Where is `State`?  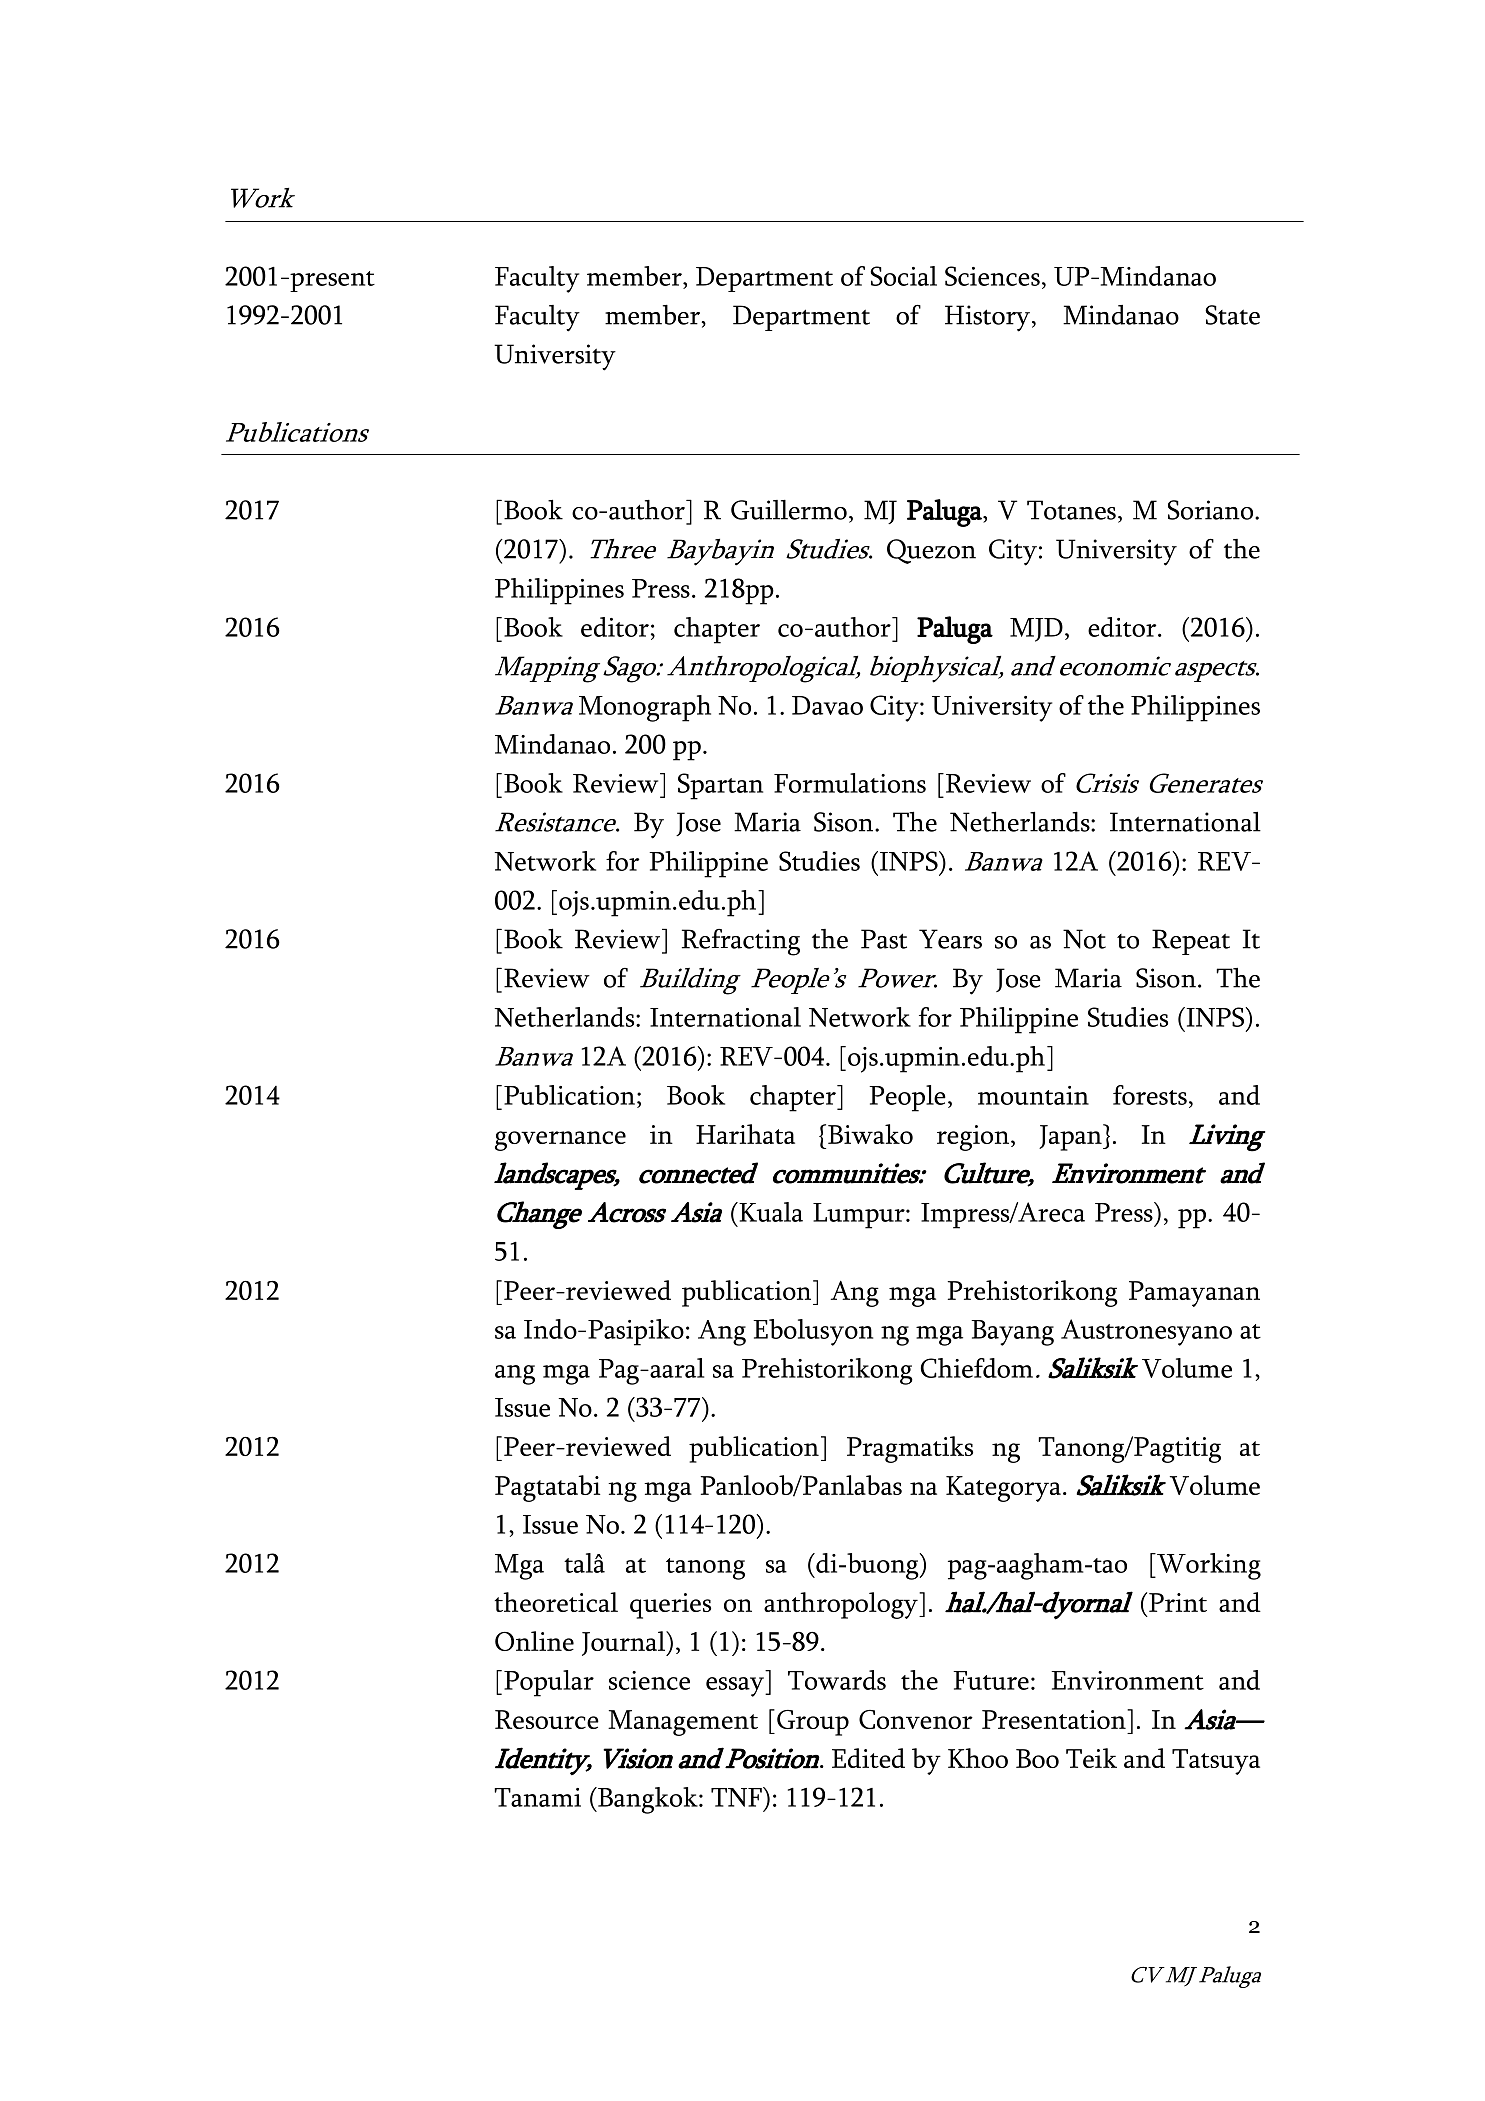 State is located at coordinates (1232, 315).
